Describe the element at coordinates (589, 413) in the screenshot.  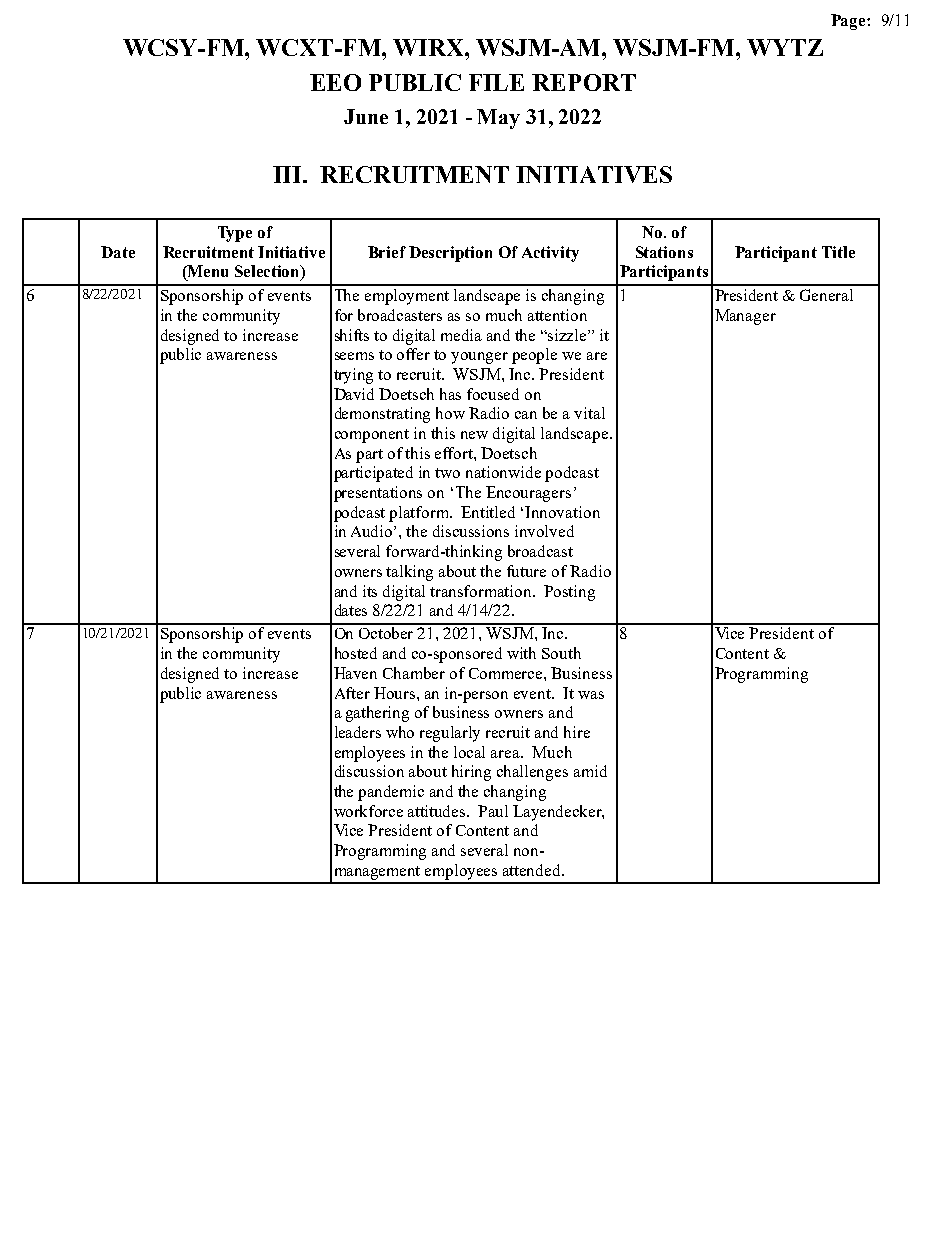
I see `vital` at that location.
